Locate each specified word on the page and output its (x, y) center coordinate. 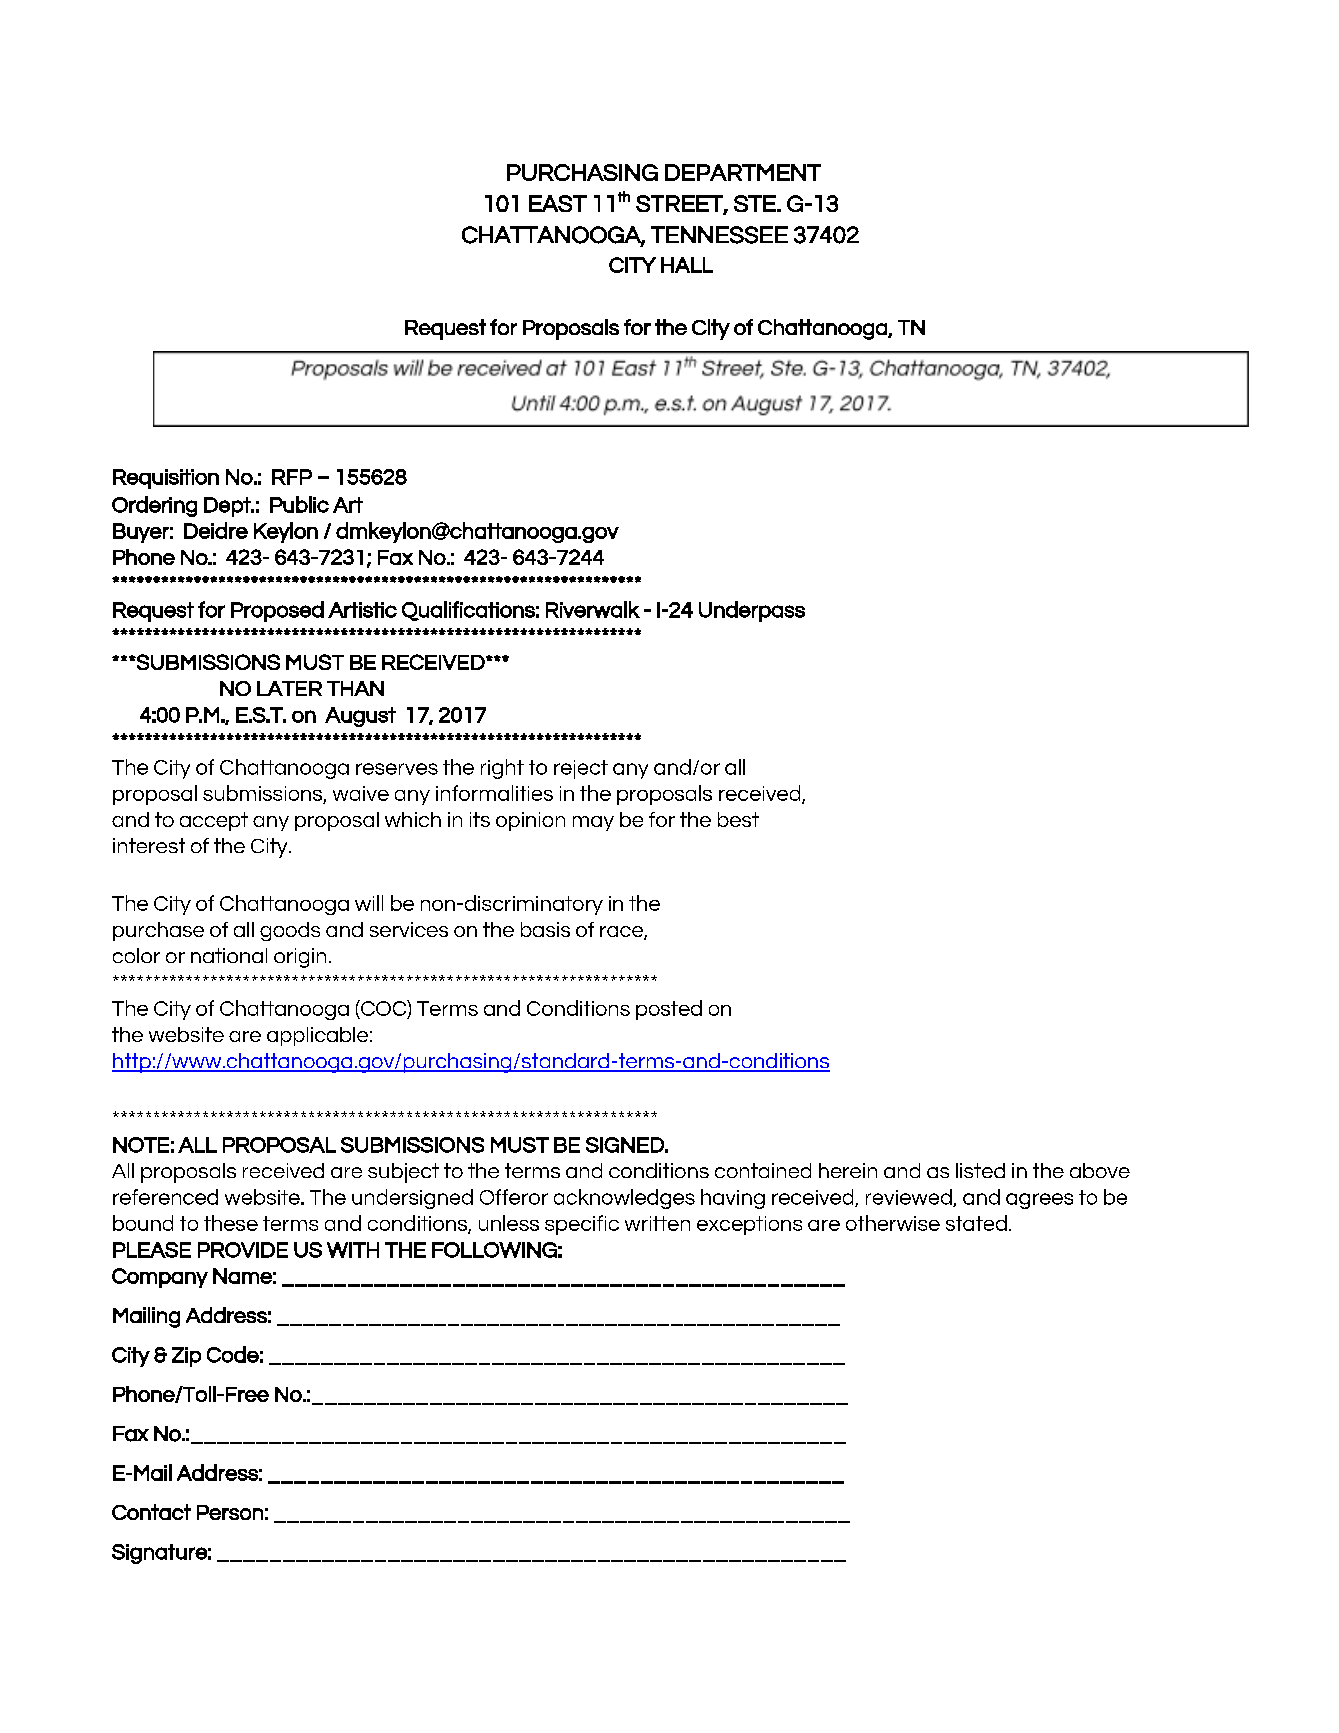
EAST (558, 203)
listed (980, 1170)
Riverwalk (593, 609)
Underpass (752, 611)
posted (669, 1010)
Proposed (277, 611)
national (229, 955)
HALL (687, 265)
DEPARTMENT (743, 172)
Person (230, 1512)
